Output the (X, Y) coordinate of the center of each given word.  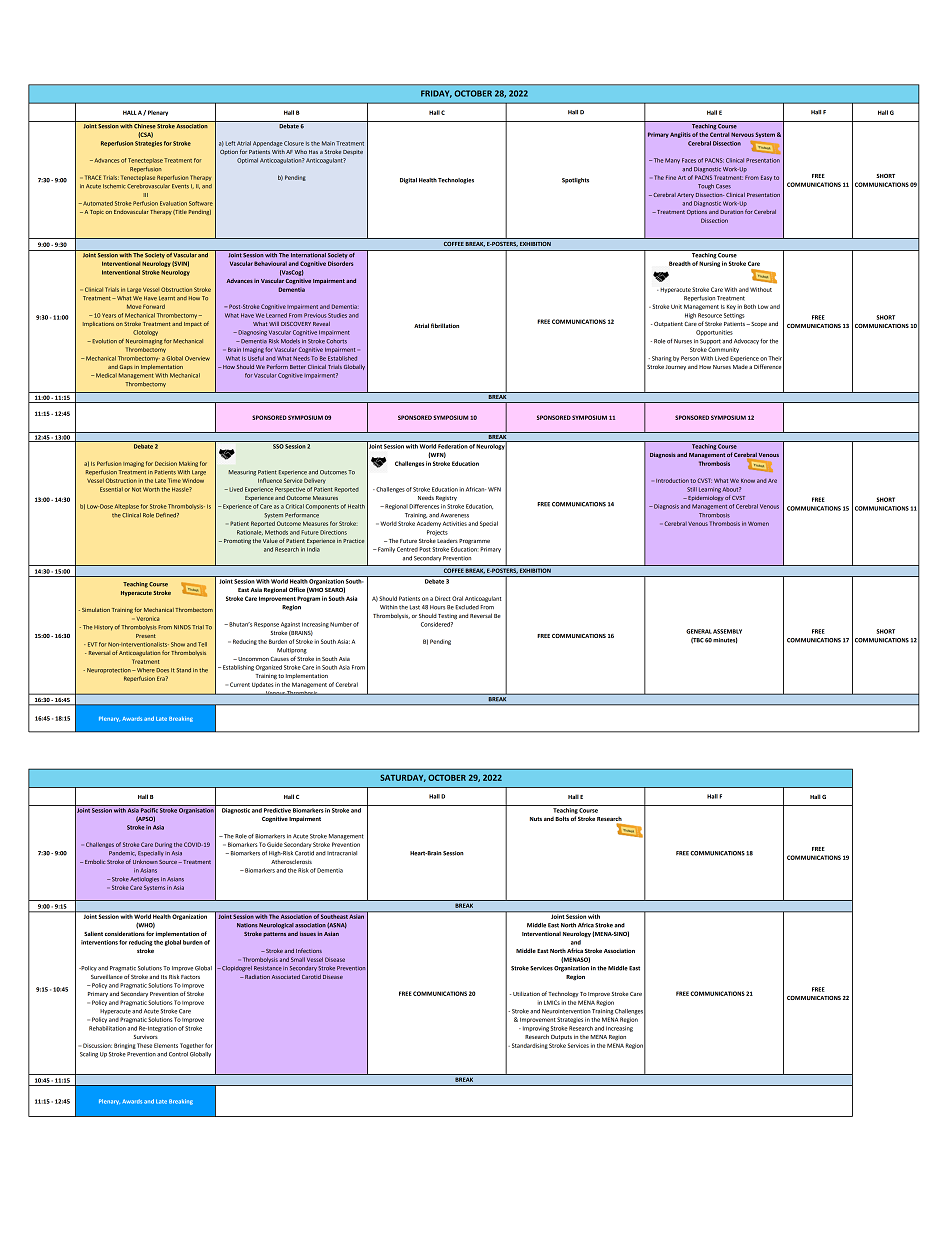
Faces (689, 160)
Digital (408, 181)
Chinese (145, 125)
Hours (437, 607)
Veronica (147, 619)
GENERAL (699, 631)
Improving (534, 1029)
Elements (166, 1045)
